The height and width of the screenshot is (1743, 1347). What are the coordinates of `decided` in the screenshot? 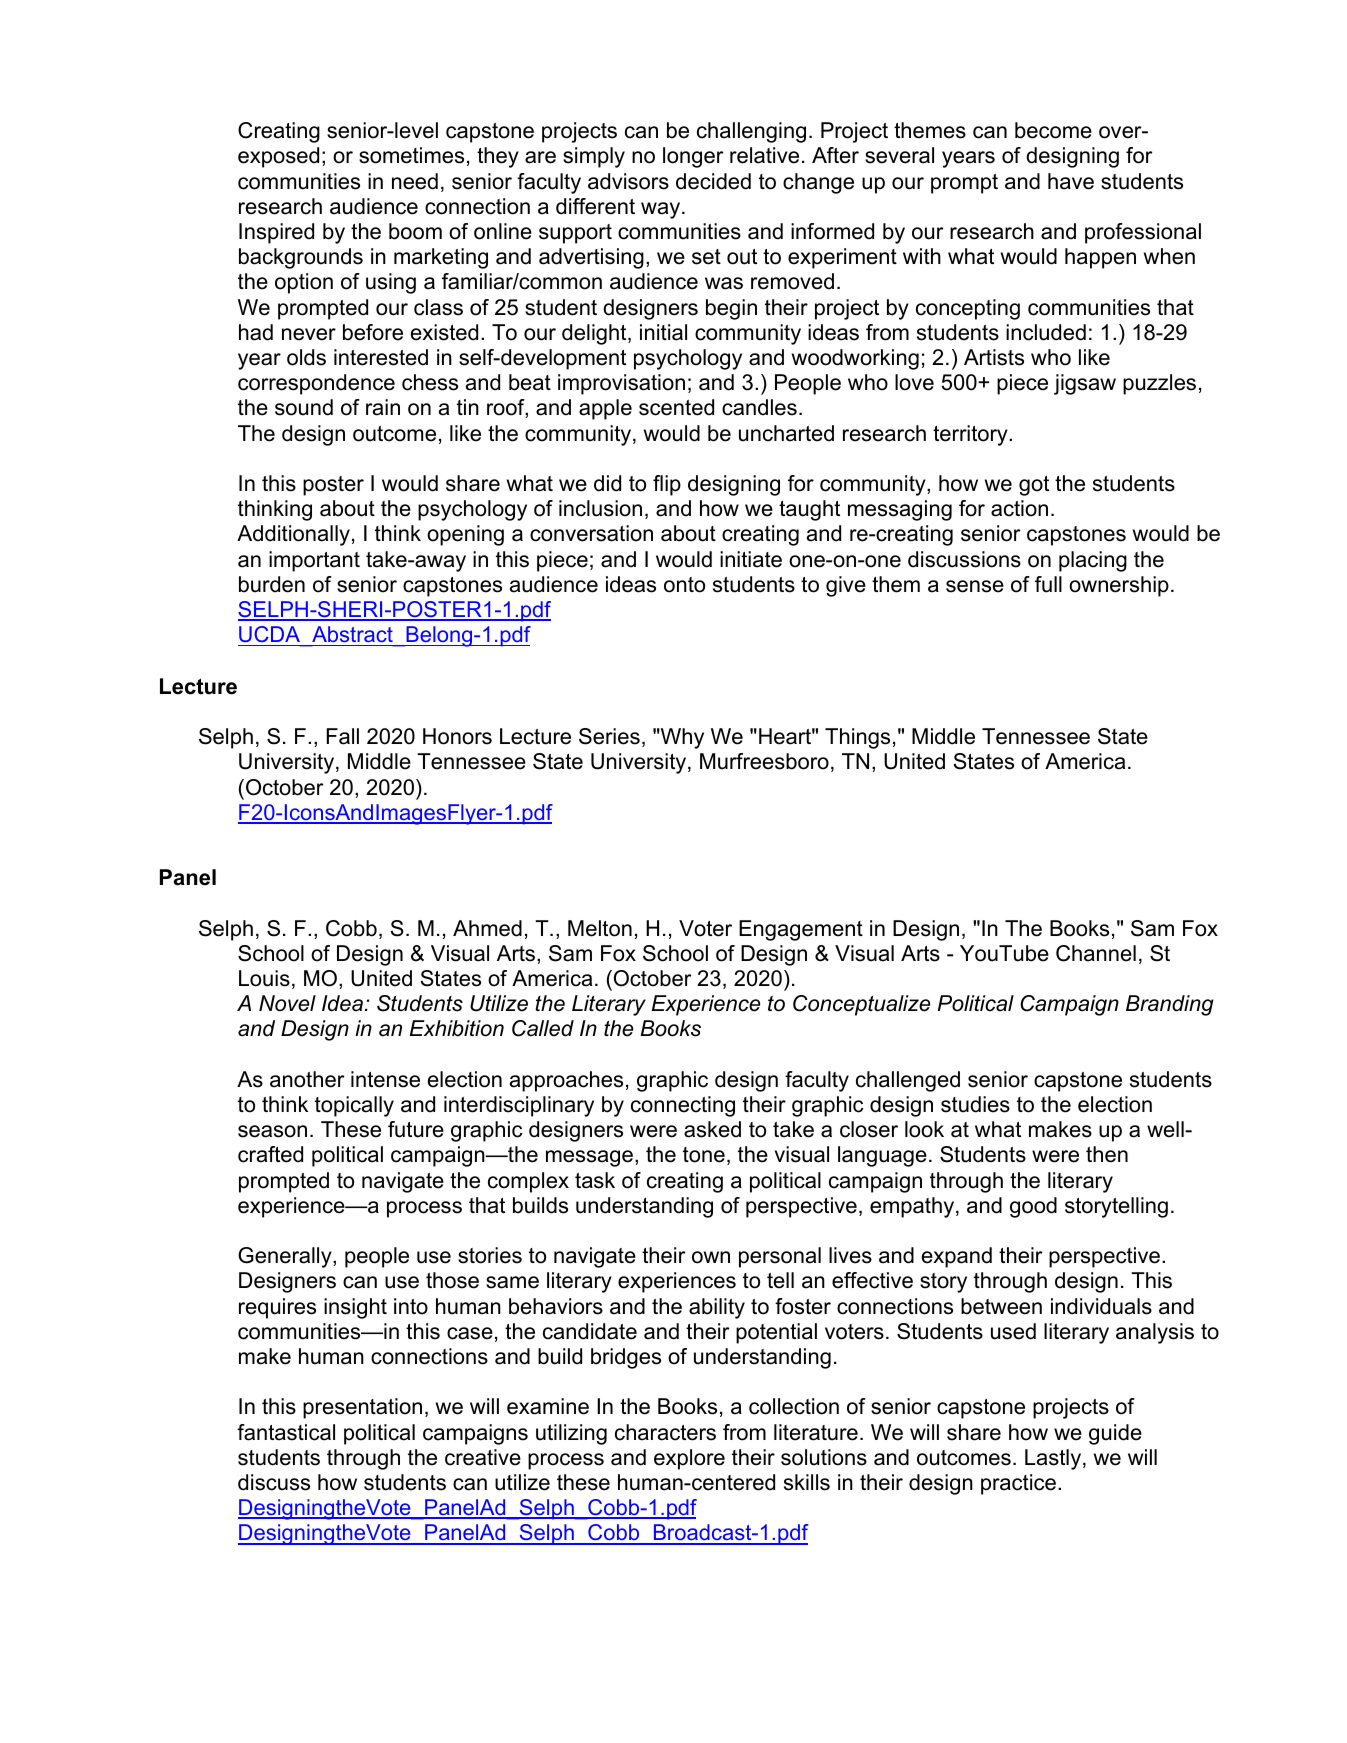 It's located at (713, 181).
